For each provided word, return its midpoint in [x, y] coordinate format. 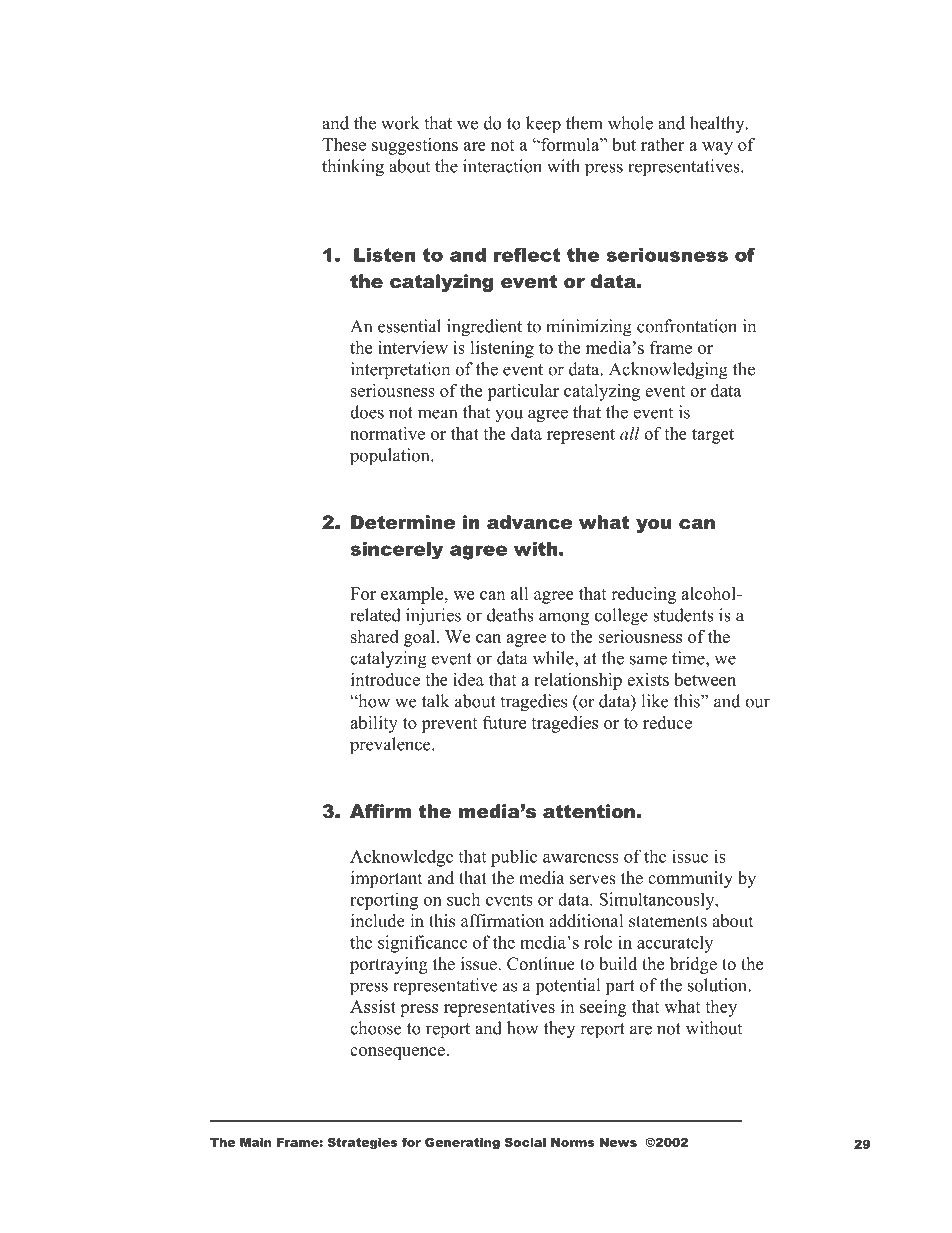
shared [375, 636]
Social [525, 1142]
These [344, 144]
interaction [502, 166]
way [717, 148]
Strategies [363, 1143]
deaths [510, 615]
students [683, 615]
